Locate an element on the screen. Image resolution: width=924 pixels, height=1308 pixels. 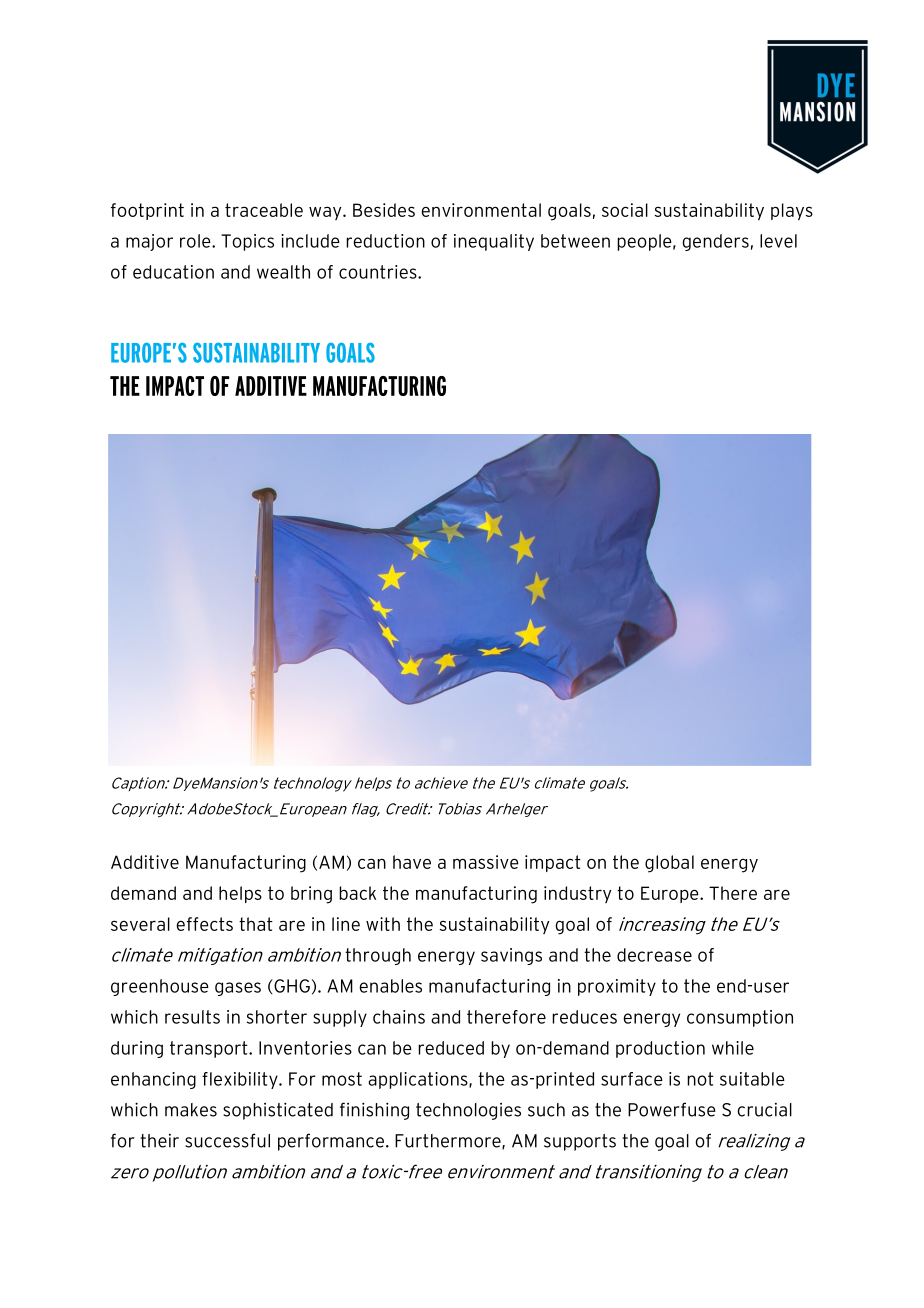
inequality is located at coordinates (494, 242).
